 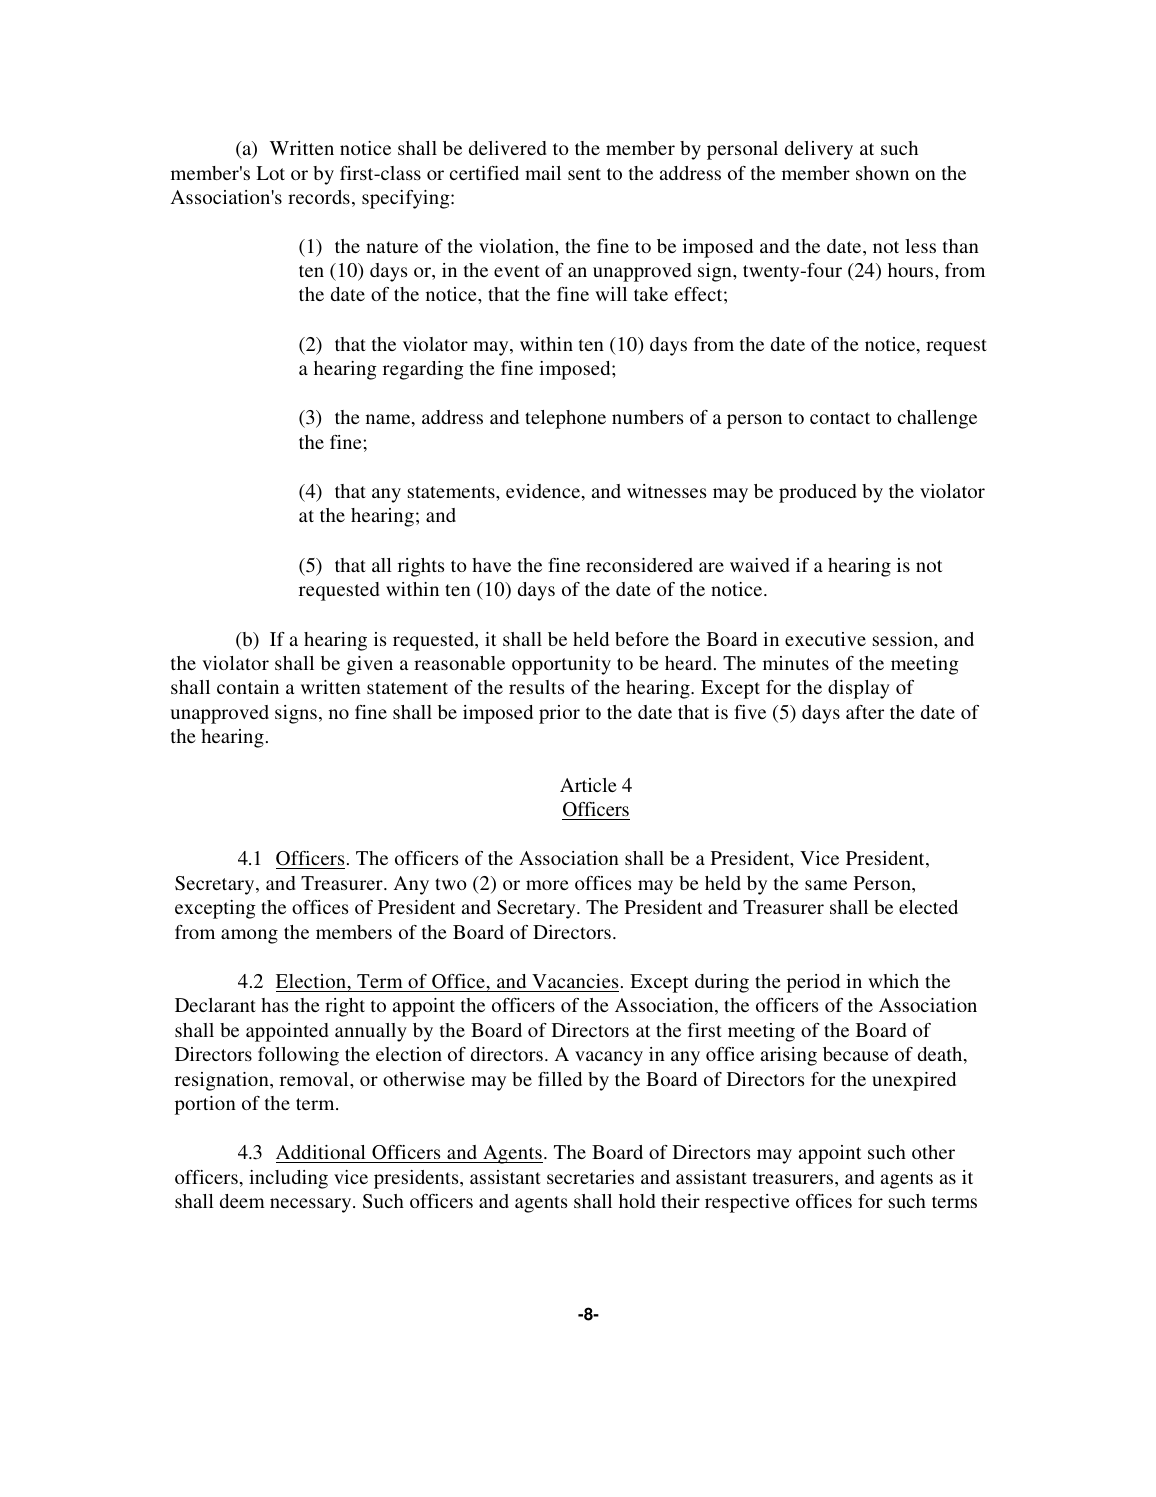 I want to click on elected, so click(x=928, y=907).
